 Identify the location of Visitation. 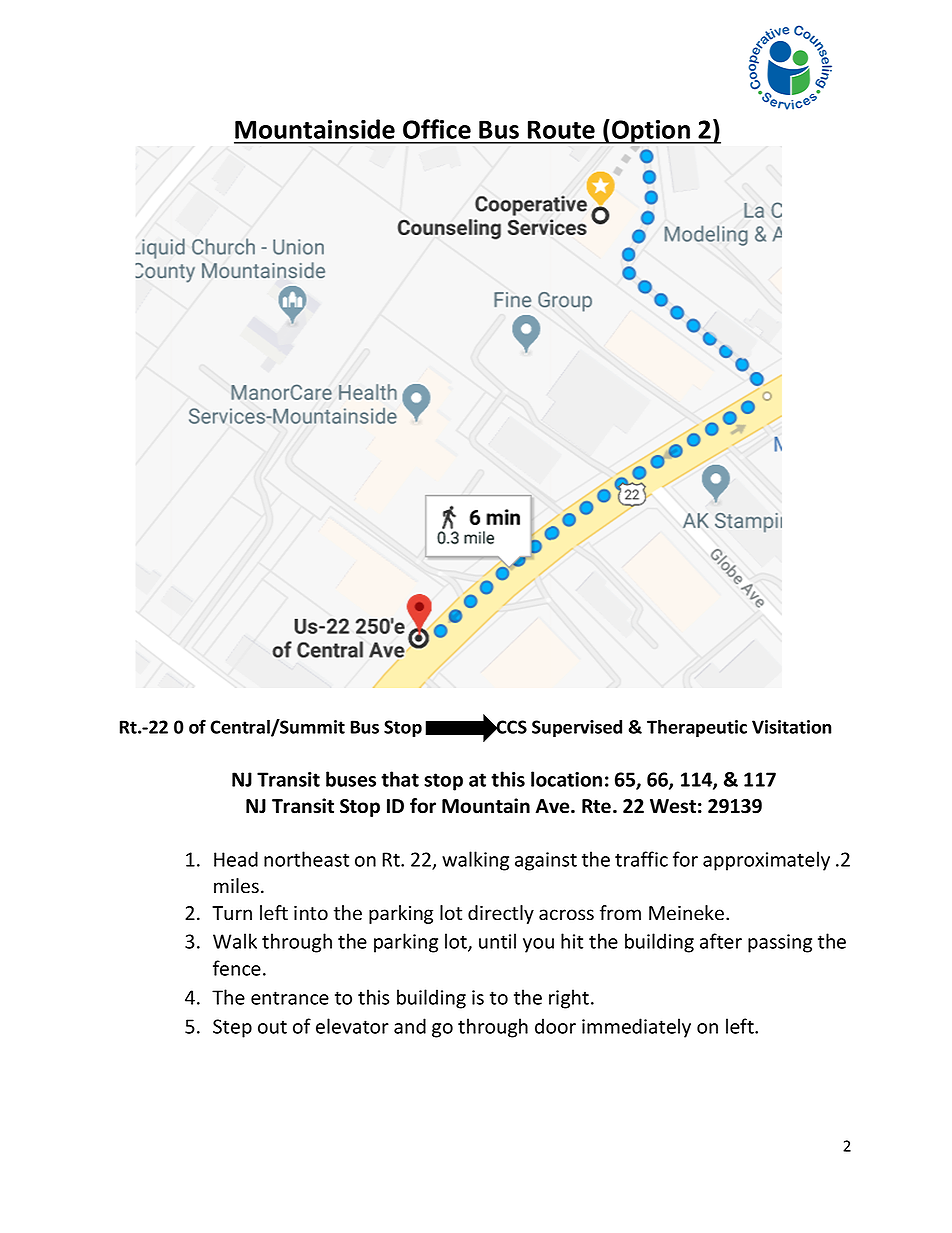
(791, 727).
